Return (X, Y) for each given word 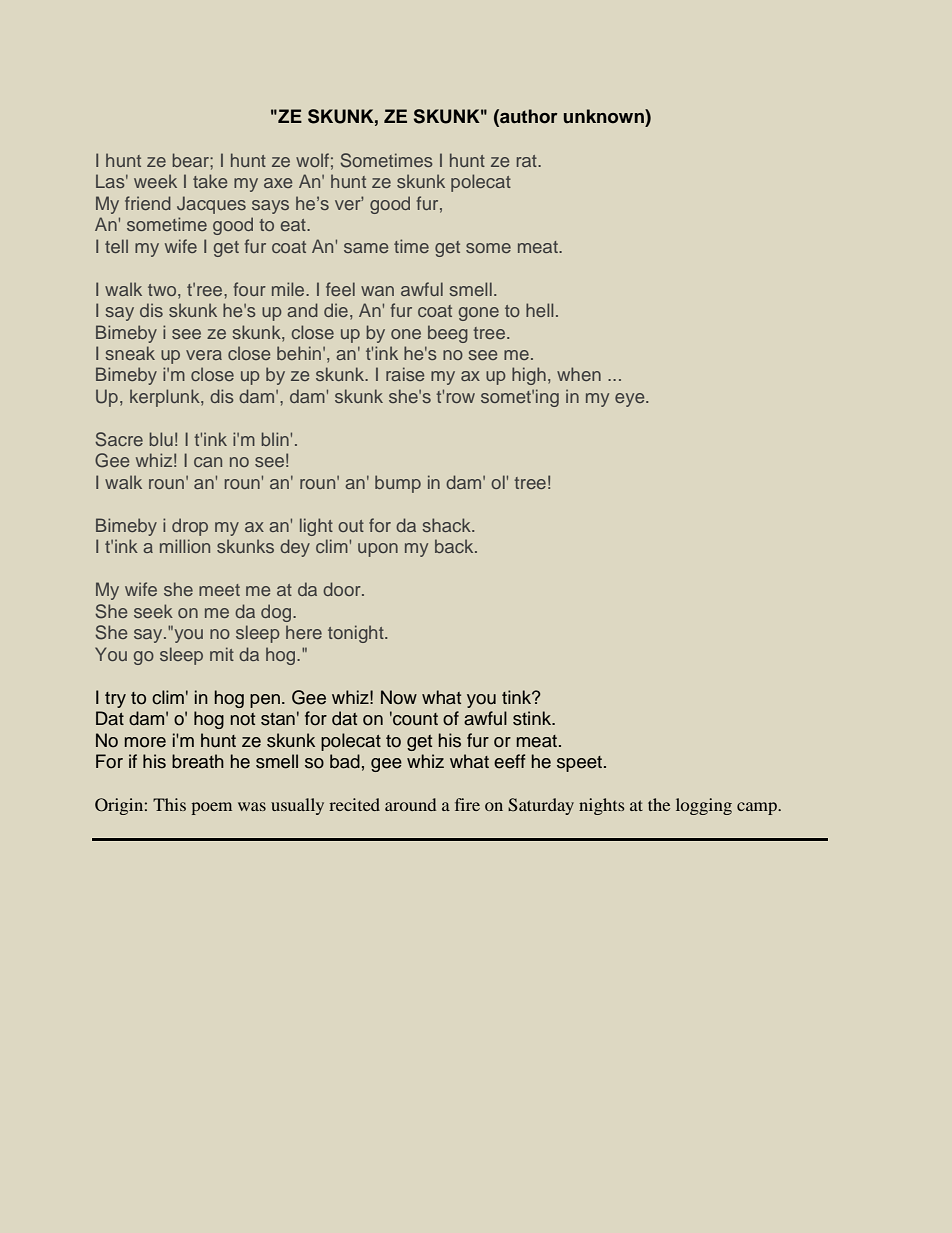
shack (447, 525)
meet (219, 590)
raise (405, 374)
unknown (605, 116)
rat (528, 161)
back (455, 546)
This (169, 804)
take (210, 181)
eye (631, 400)
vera (204, 355)
